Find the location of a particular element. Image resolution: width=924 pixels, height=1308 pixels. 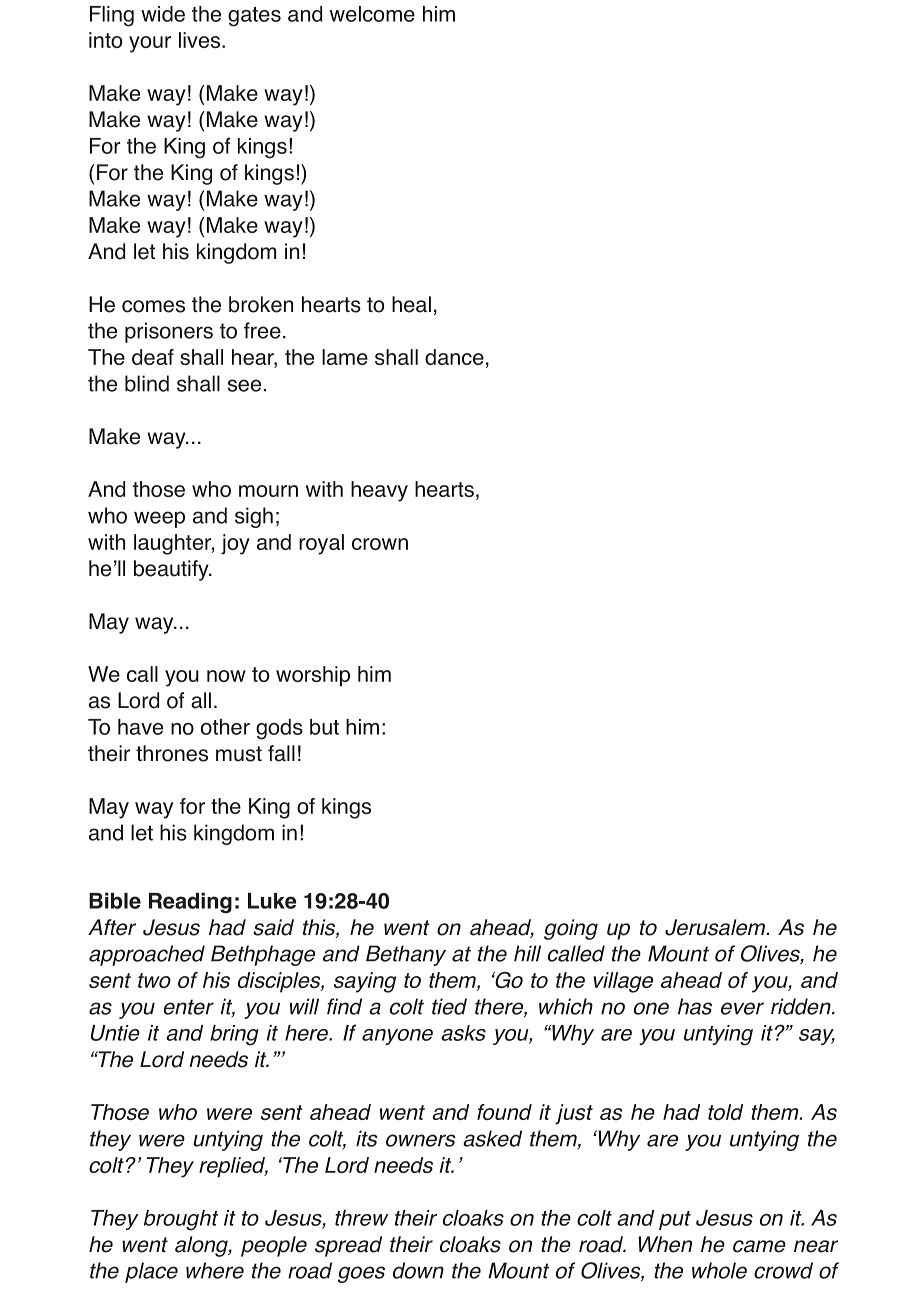

your is located at coordinates (150, 44).
